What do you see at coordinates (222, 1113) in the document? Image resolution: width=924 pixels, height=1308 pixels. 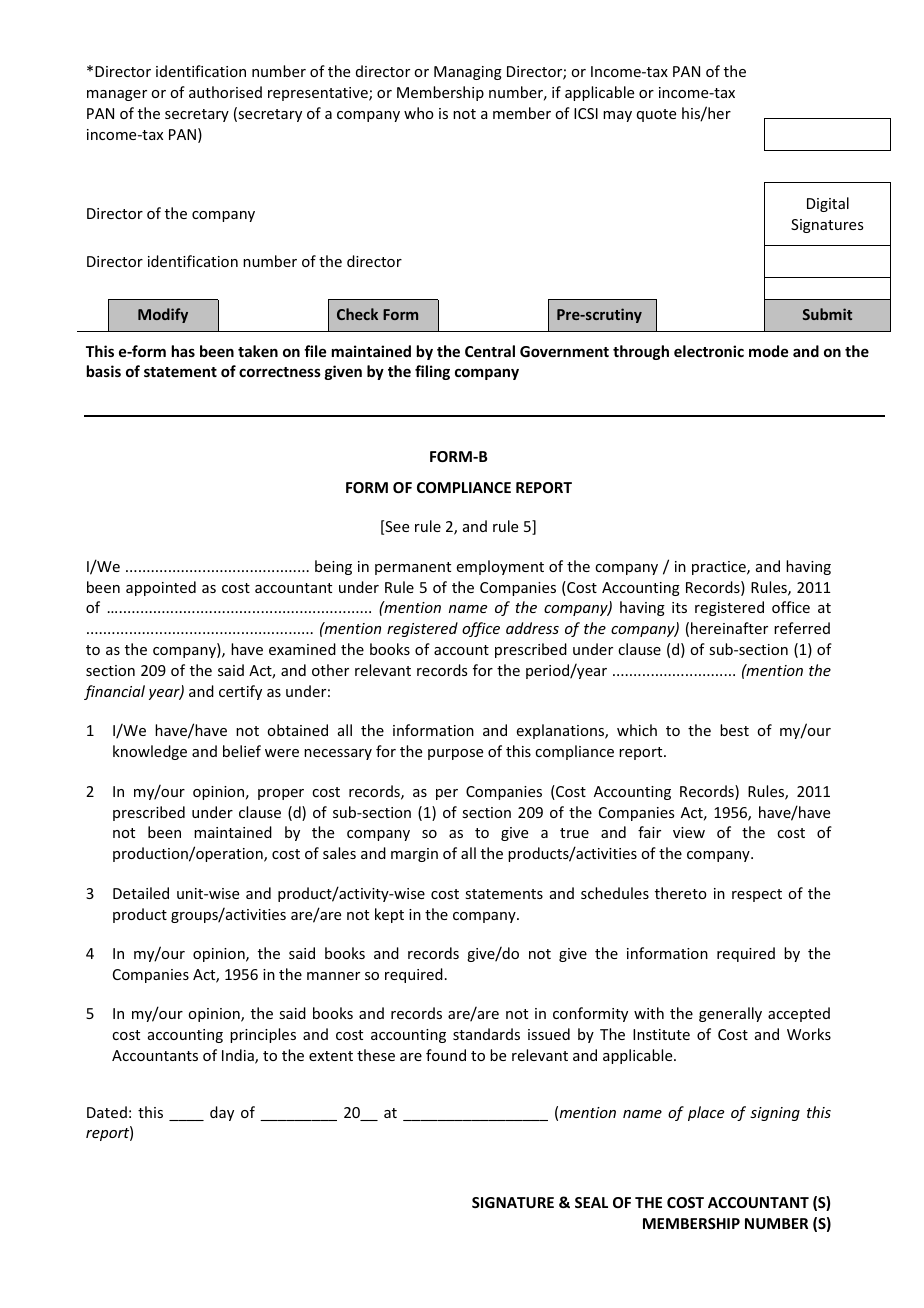 I see `day` at bounding box center [222, 1113].
